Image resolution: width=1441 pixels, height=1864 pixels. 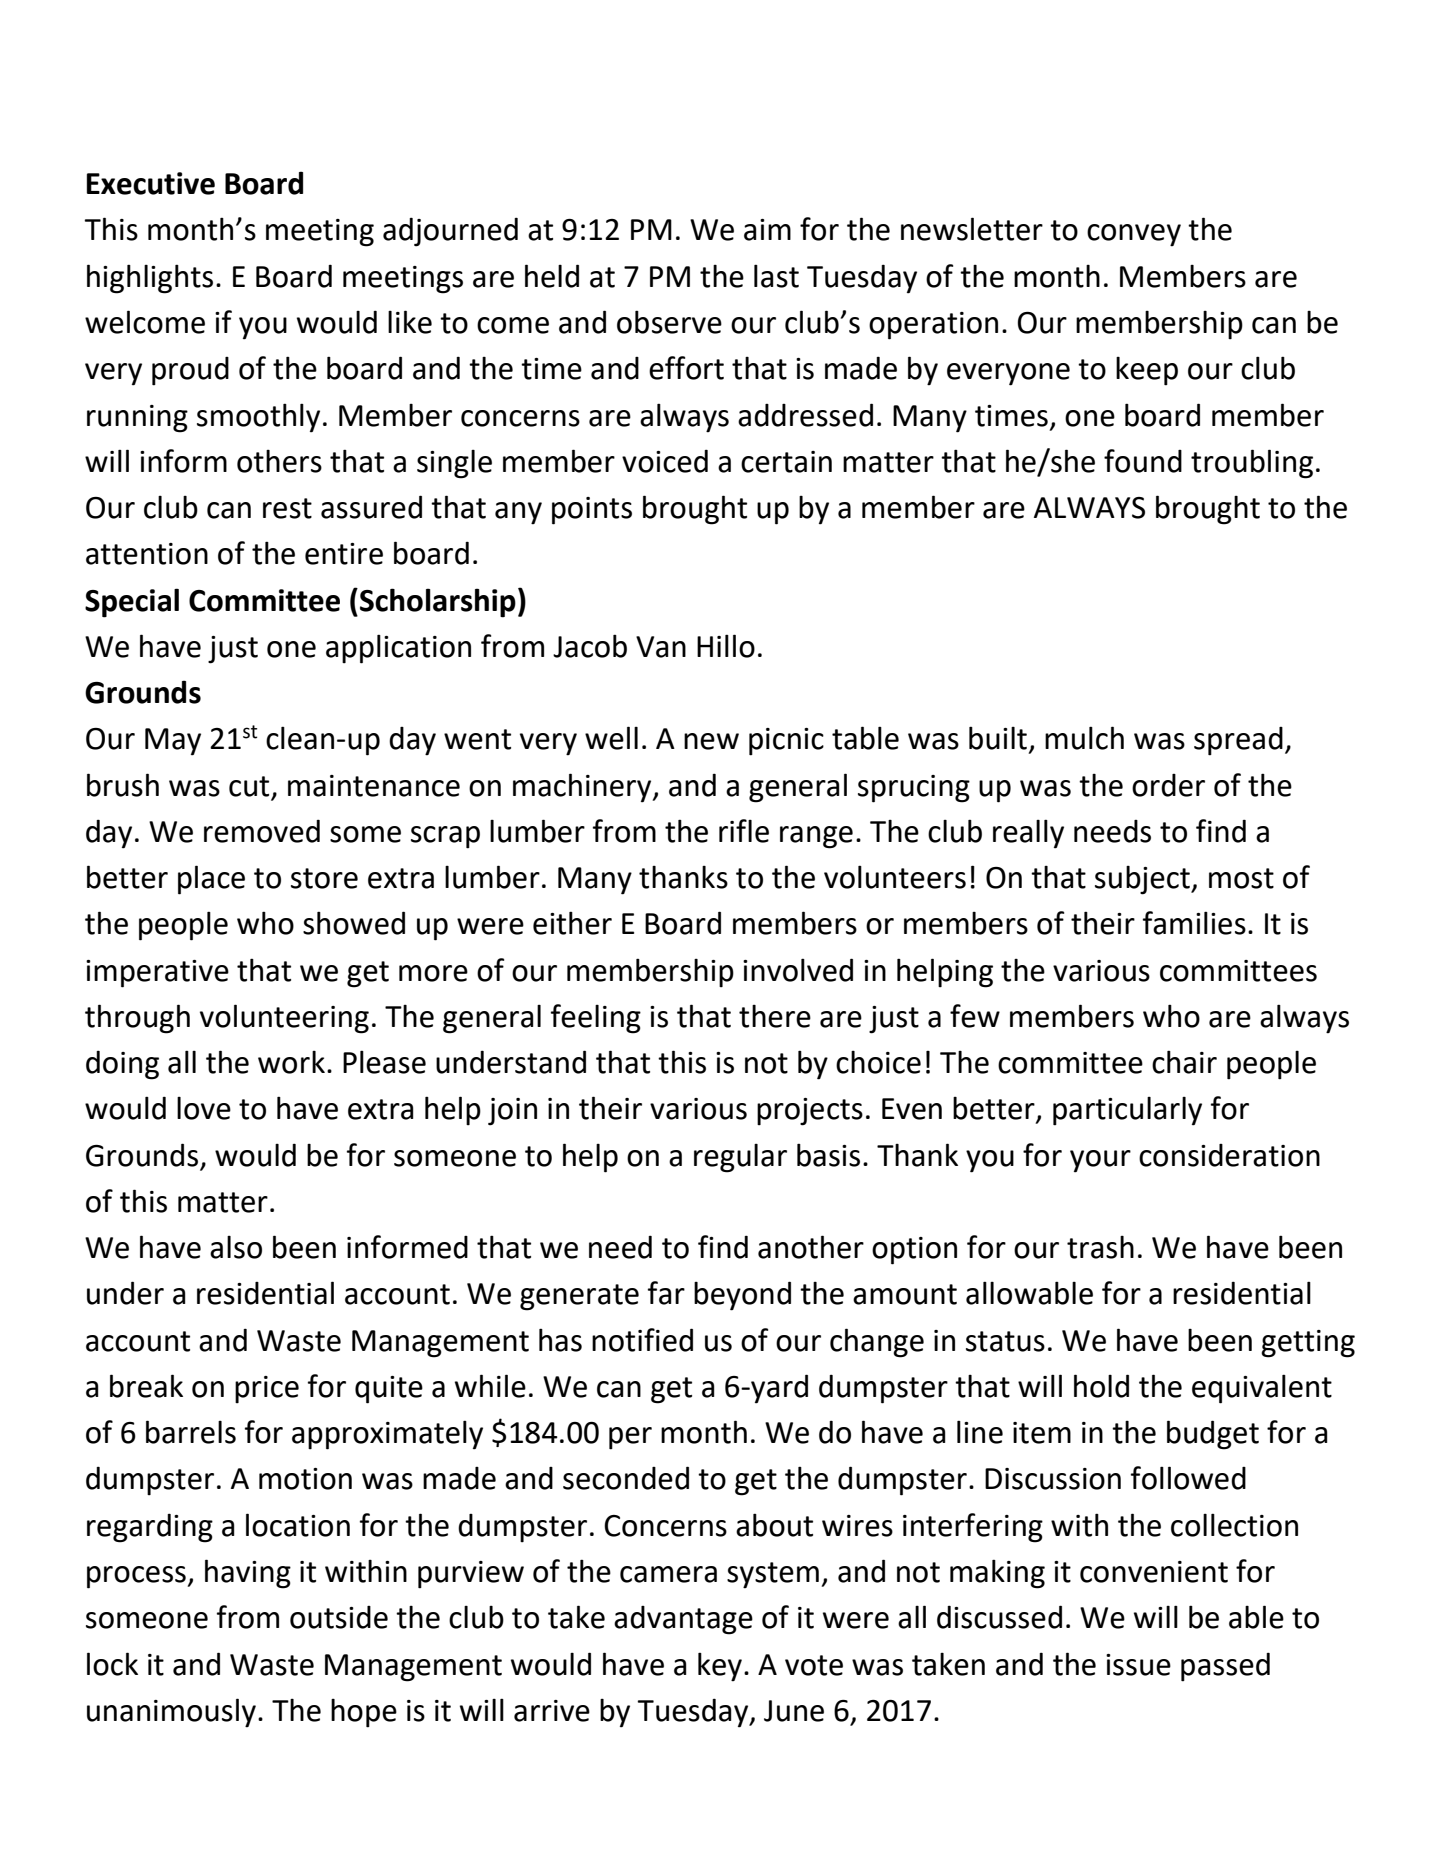 What do you see at coordinates (344, 554) in the screenshot?
I see `entire` at bounding box center [344, 554].
